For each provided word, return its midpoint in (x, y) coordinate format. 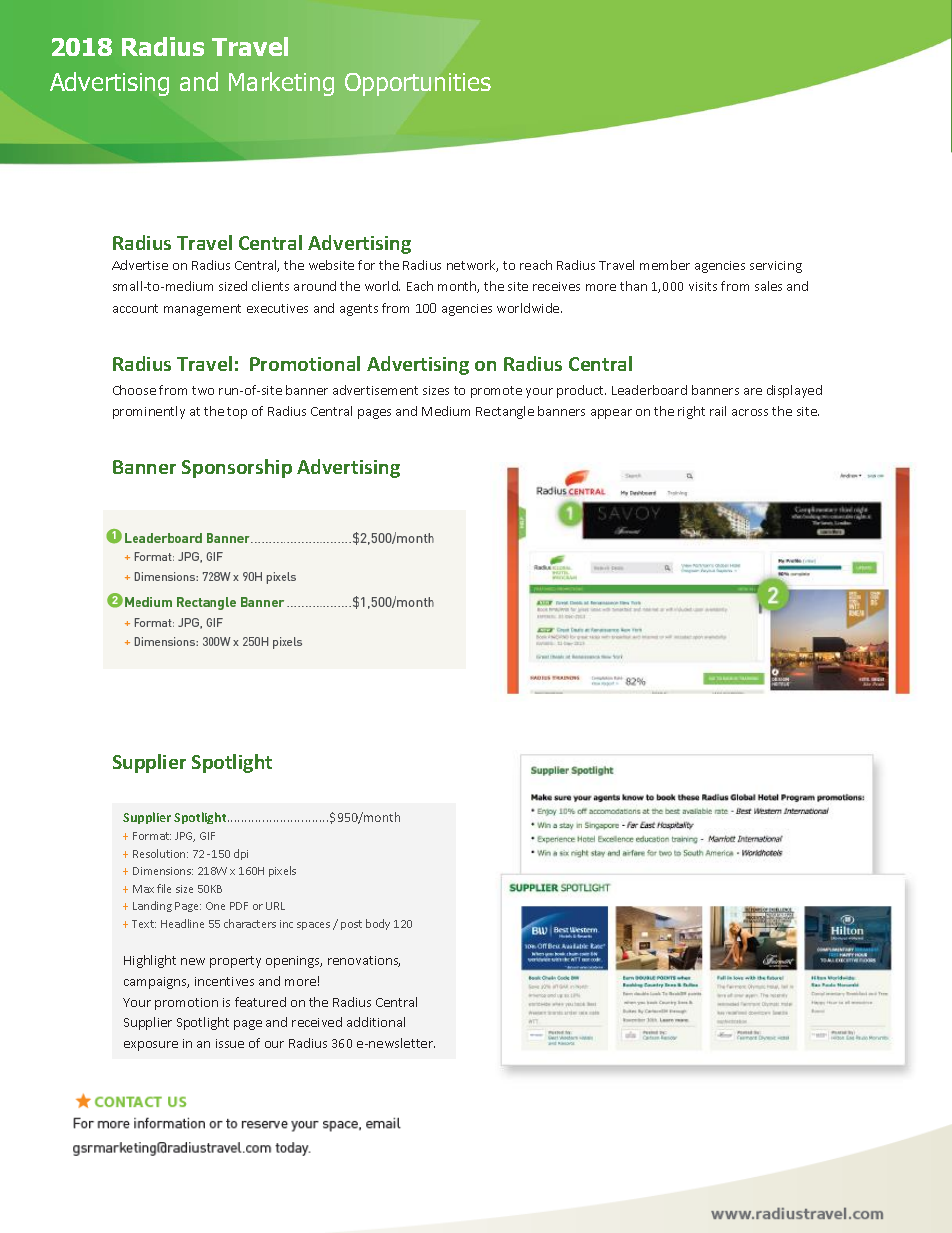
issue (230, 1043)
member (665, 265)
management (202, 310)
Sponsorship (237, 468)
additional (376, 1022)
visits (703, 286)
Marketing (281, 84)
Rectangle (505, 412)
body (378, 924)
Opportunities (418, 84)
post (351, 925)
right (691, 412)
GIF (207, 836)
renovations (364, 961)
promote (496, 392)
